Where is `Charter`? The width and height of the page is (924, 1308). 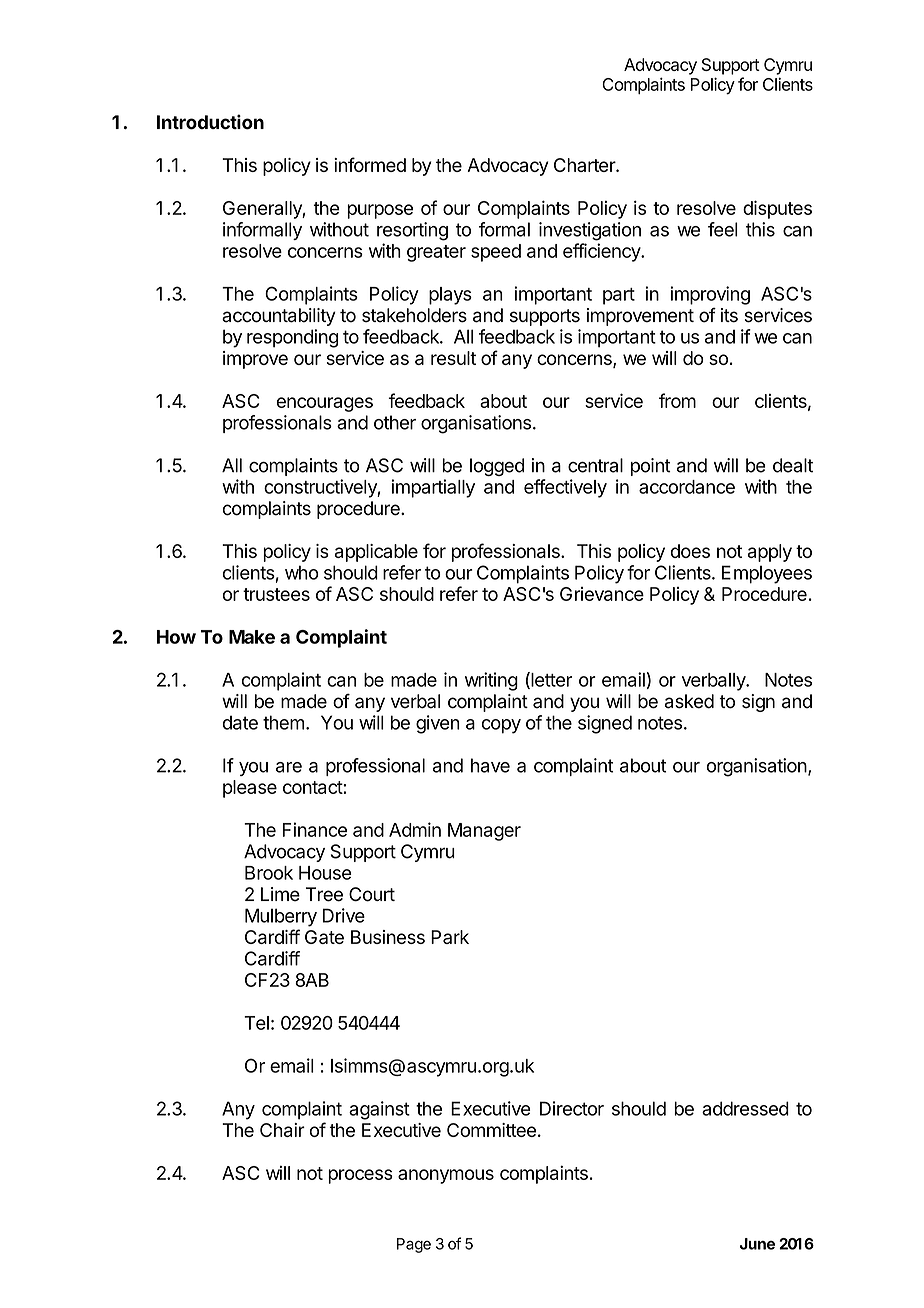 Charter is located at coordinates (585, 165).
